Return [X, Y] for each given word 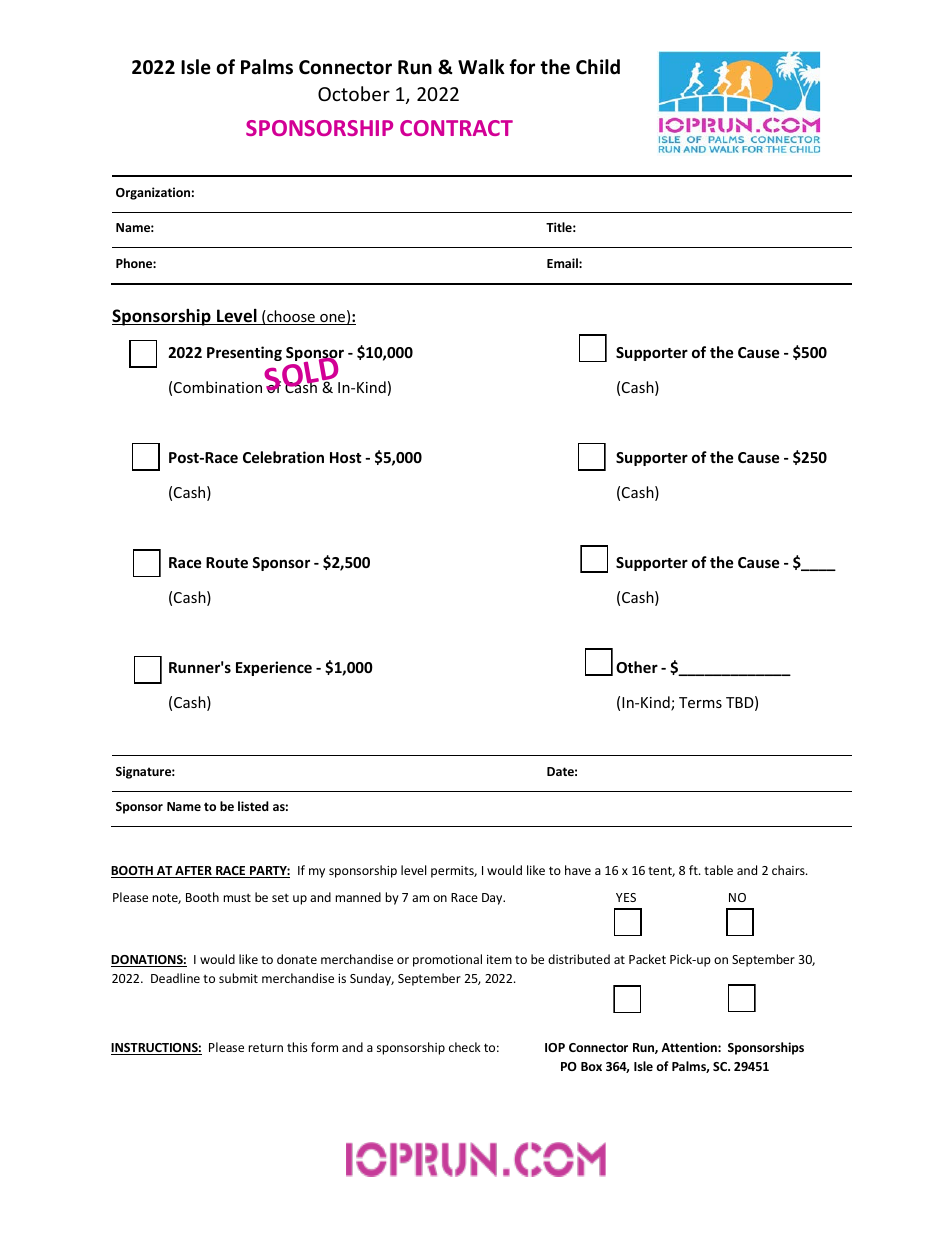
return [266, 1047]
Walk [481, 66]
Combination [218, 387]
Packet [647, 959]
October [354, 93]
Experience [274, 668]
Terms [700, 702]
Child [598, 67]
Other [637, 667]
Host [346, 457]
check [465, 1047]
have [578, 870]
